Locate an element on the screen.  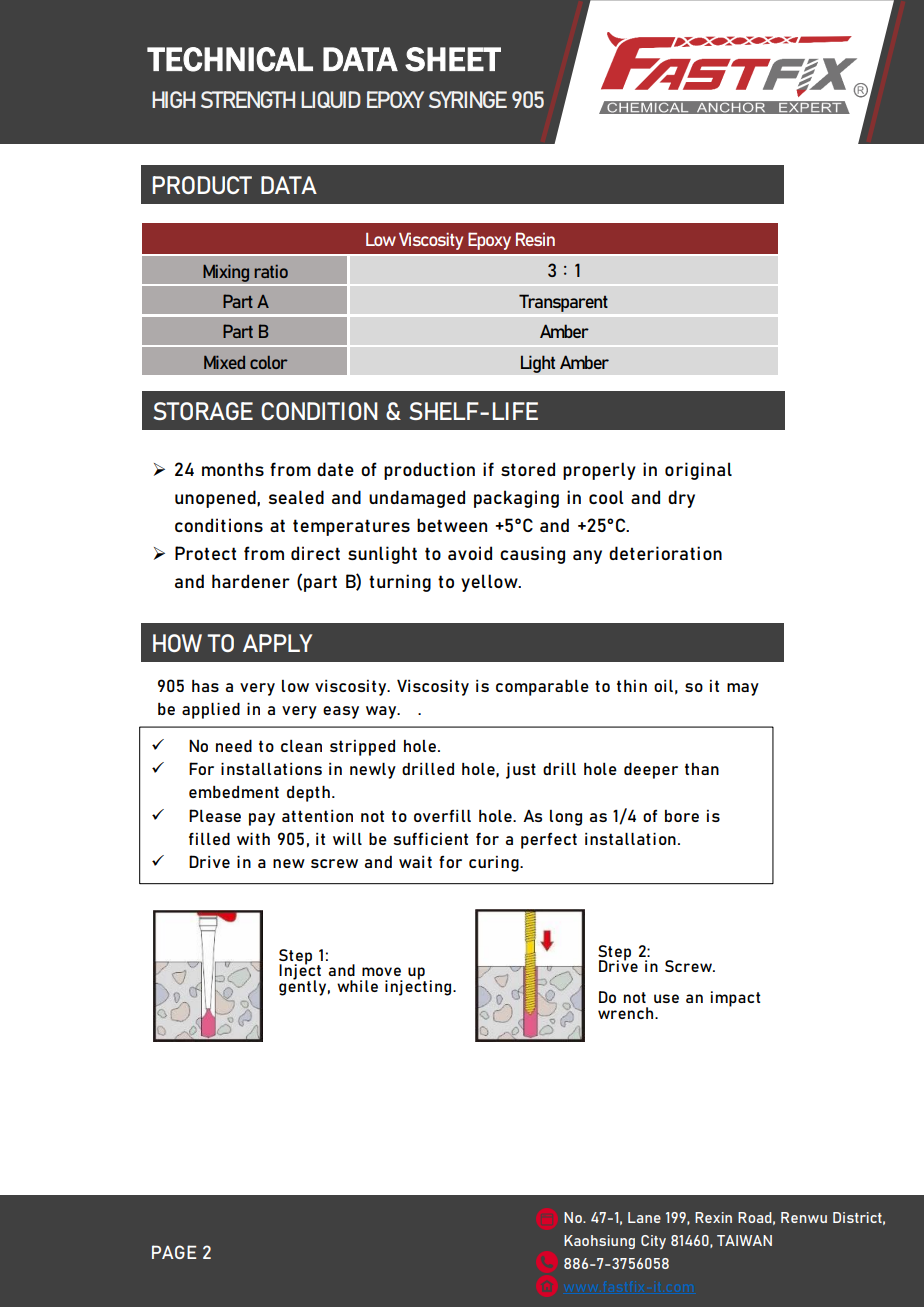
dry is located at coordinates (681, 499).
